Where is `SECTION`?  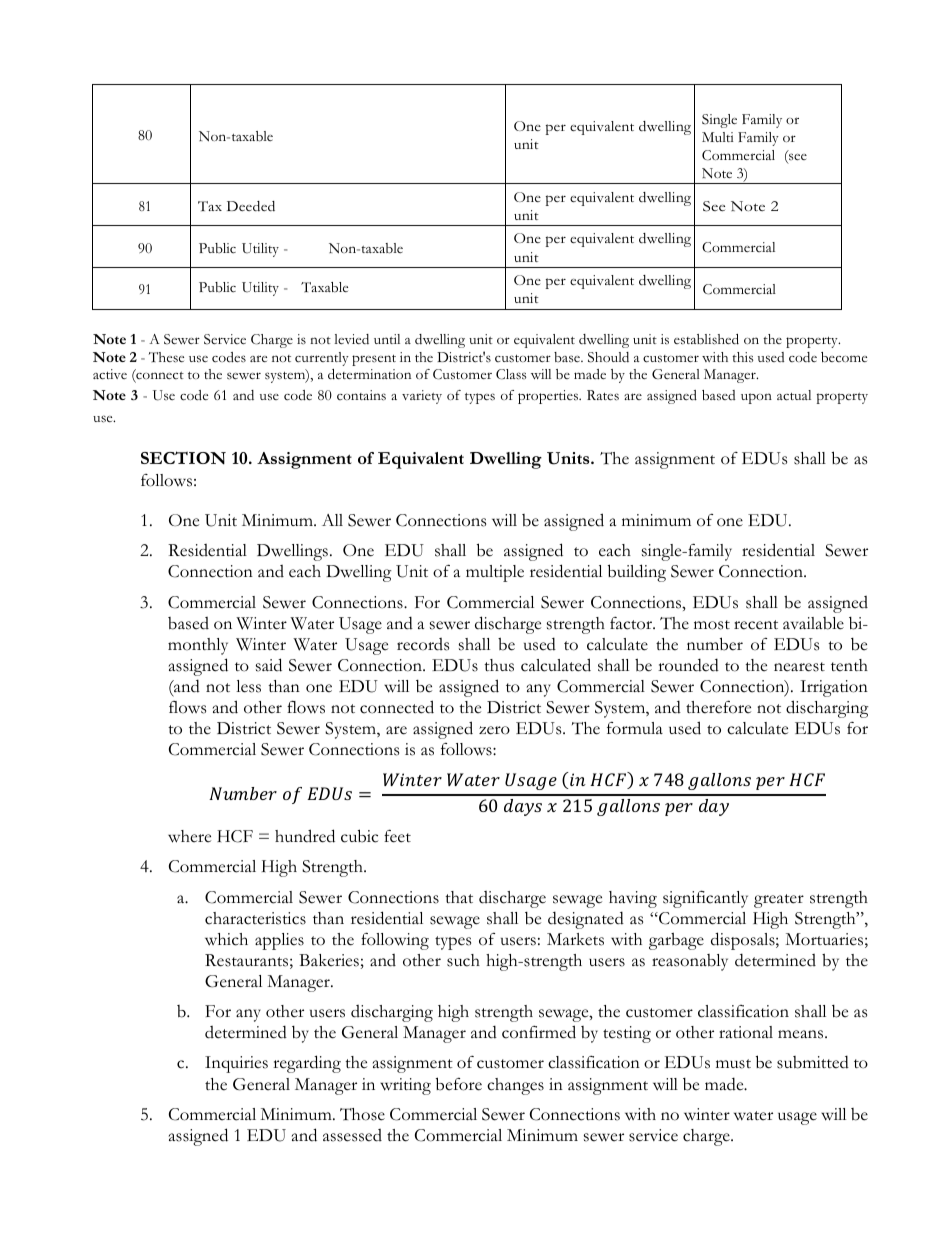 SECTION is located at coordinates (183, 458).
